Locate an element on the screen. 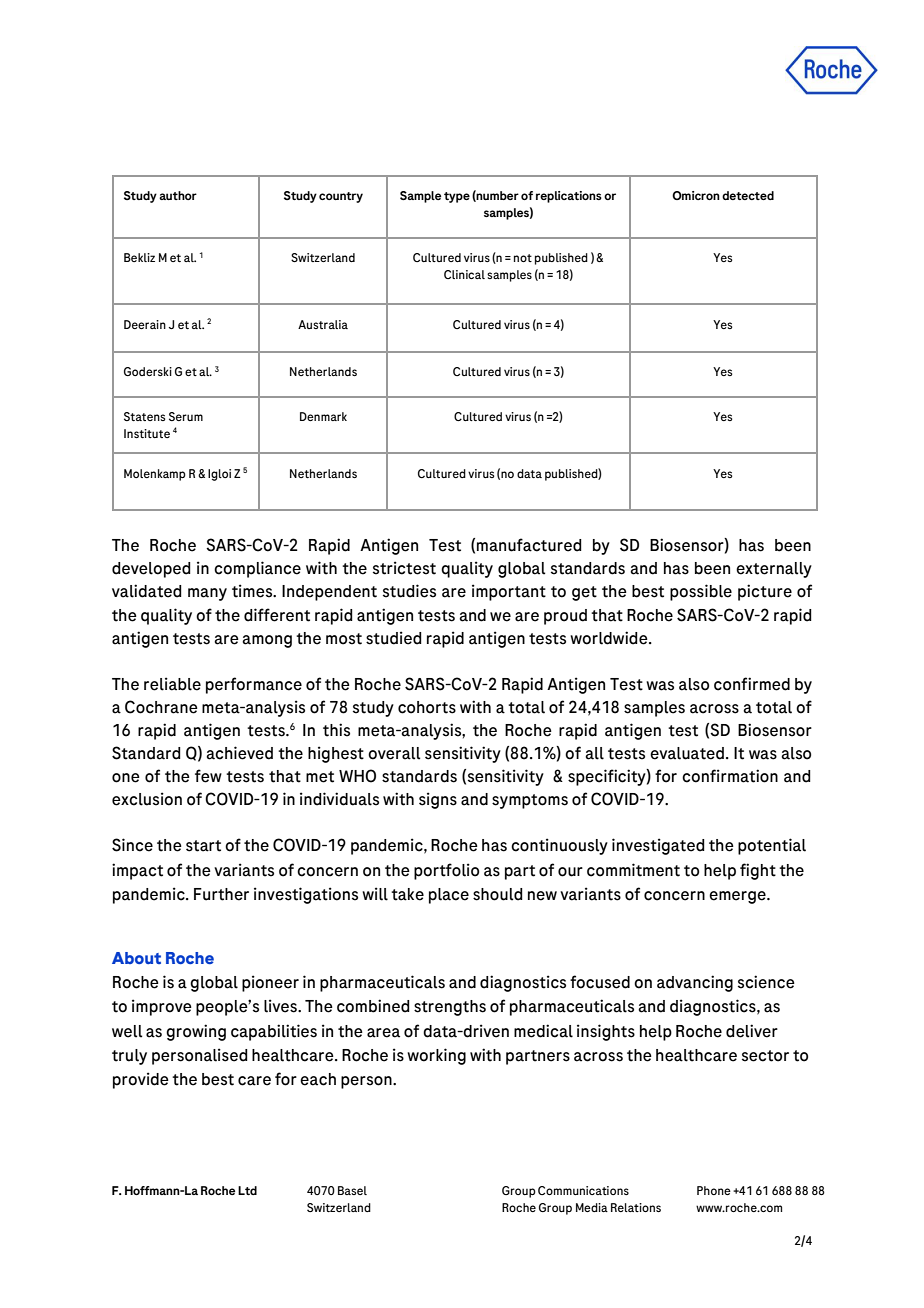 This screenshot has width=924, height=1308. portfolio is located at coordinates (446, 871).
